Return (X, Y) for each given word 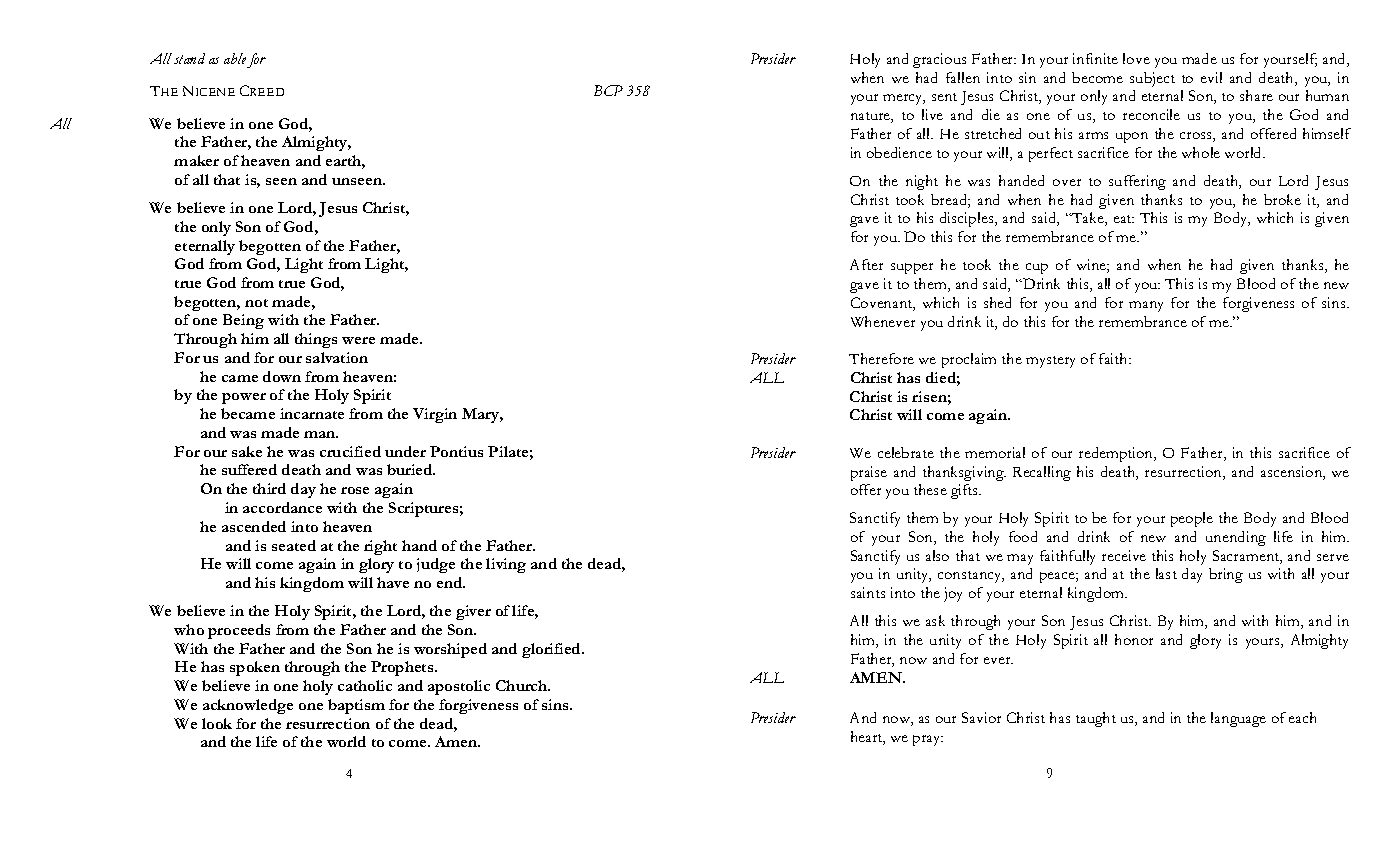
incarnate (312, 413)
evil (1211, 77)
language (1238, 719)
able (235, 58)
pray (928, 740)
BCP (608, 90)
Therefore (881, 358)
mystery (1050, 362)
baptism (356, 706)
